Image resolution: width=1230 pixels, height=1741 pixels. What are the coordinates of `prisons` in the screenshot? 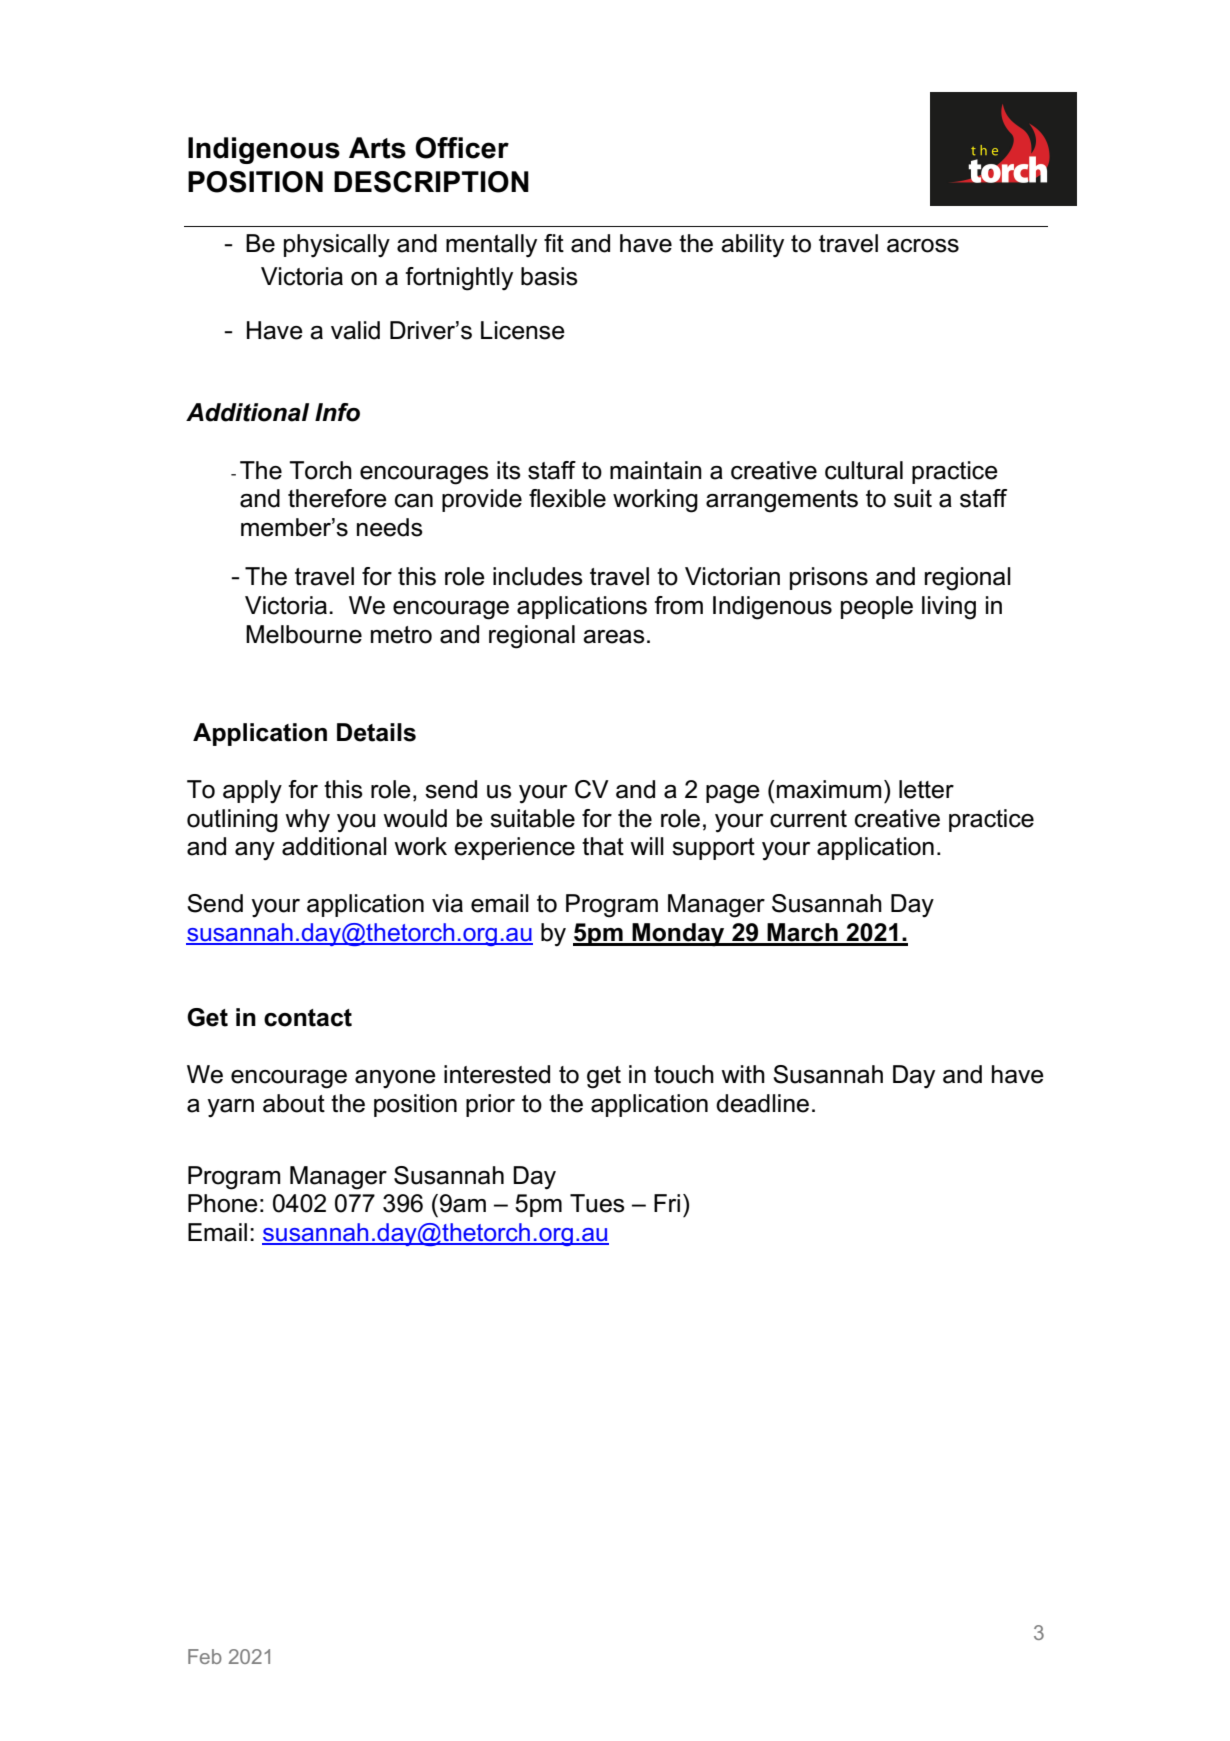 It's located at (829, 578).
